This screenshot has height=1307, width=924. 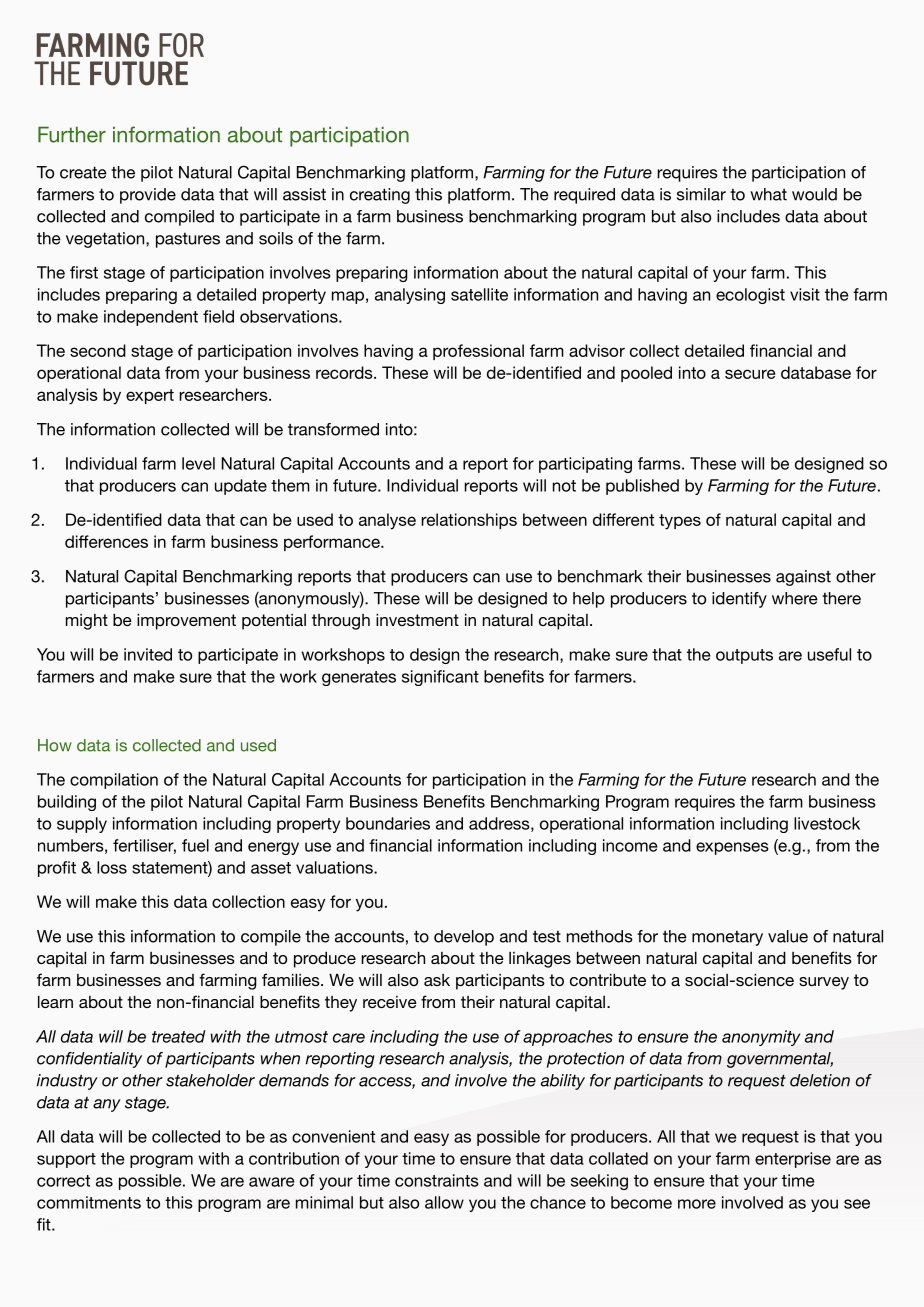 I want to click on enterprise, so click(x=793, y=1160).
